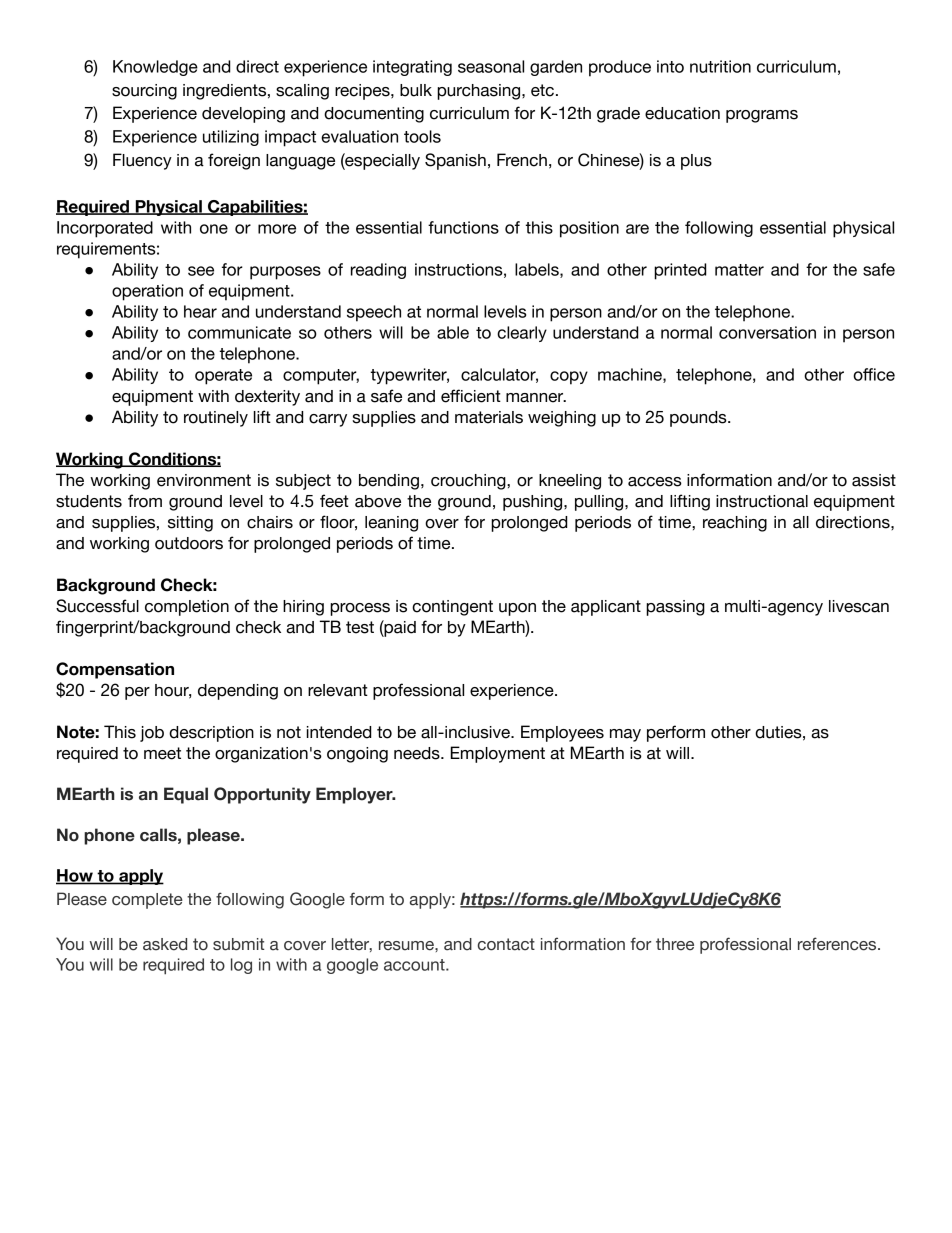  I want to click on meet, so click(162, 753).
